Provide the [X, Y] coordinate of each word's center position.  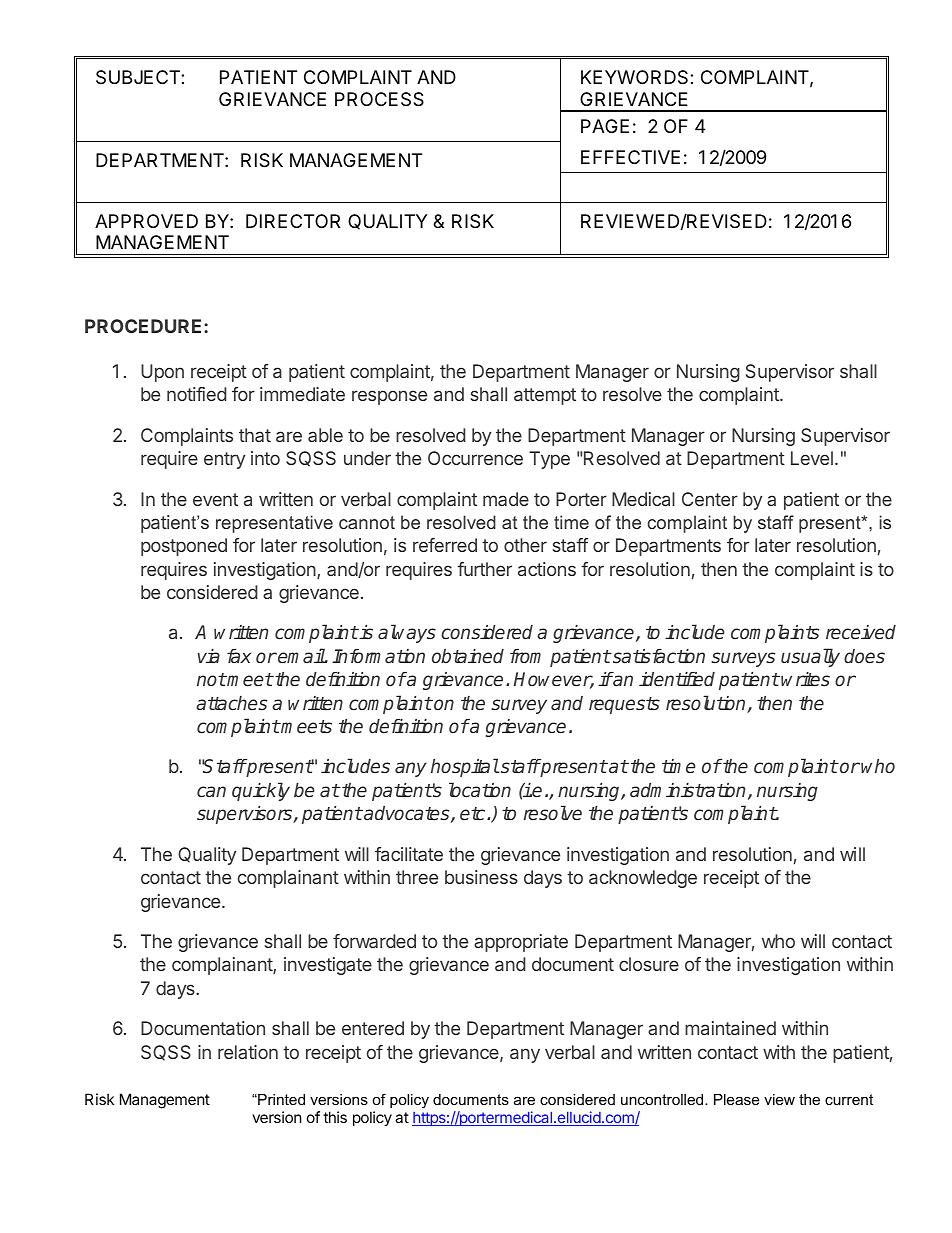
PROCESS [379, 99]
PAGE [605, 126]
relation [248, 1052]
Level [812, 458]
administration [687, 790]
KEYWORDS [636, 77]
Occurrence [475, 458]
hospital [465, 767]
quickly [261, 791]
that [255, 435]
